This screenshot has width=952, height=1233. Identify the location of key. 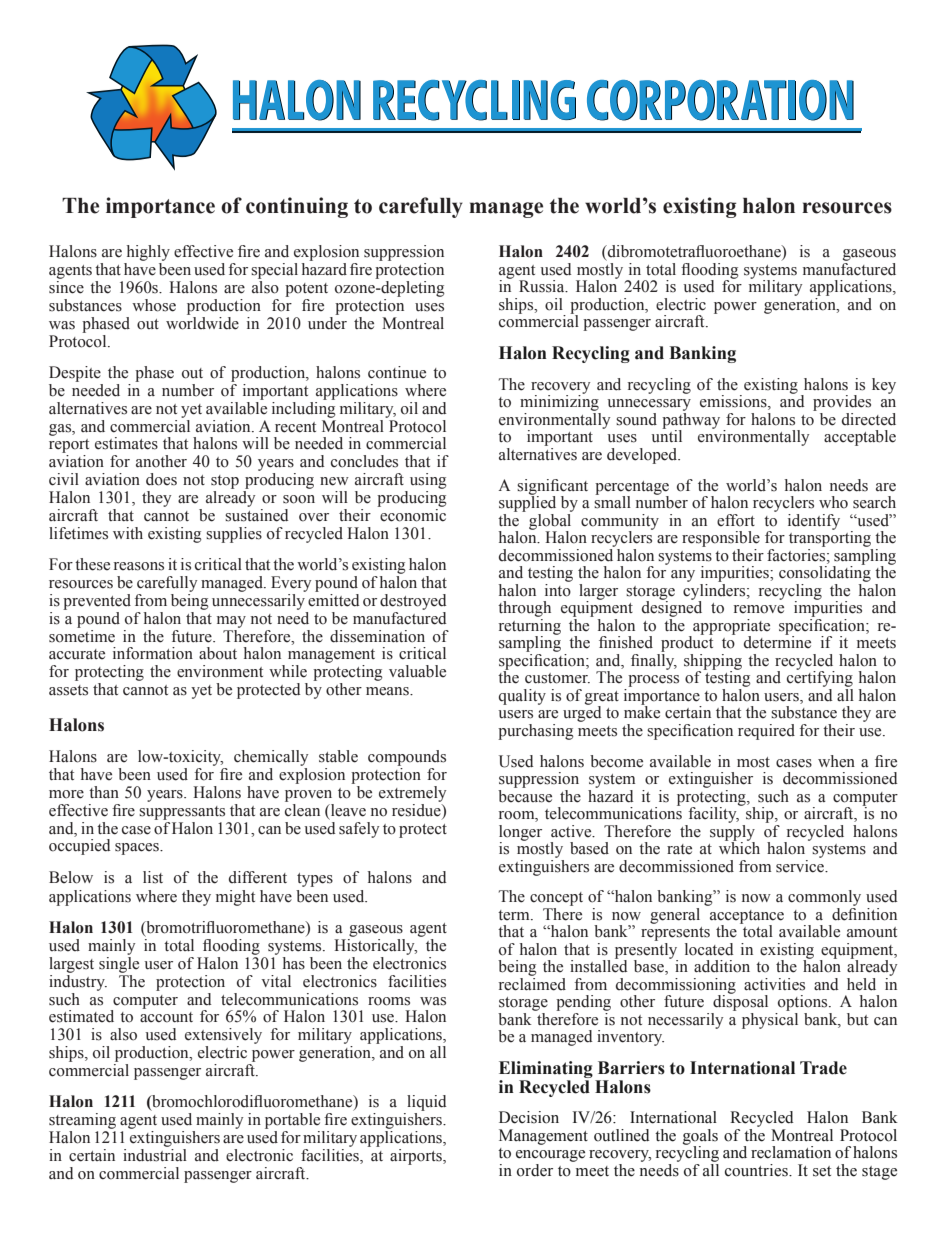
(884, 386).
